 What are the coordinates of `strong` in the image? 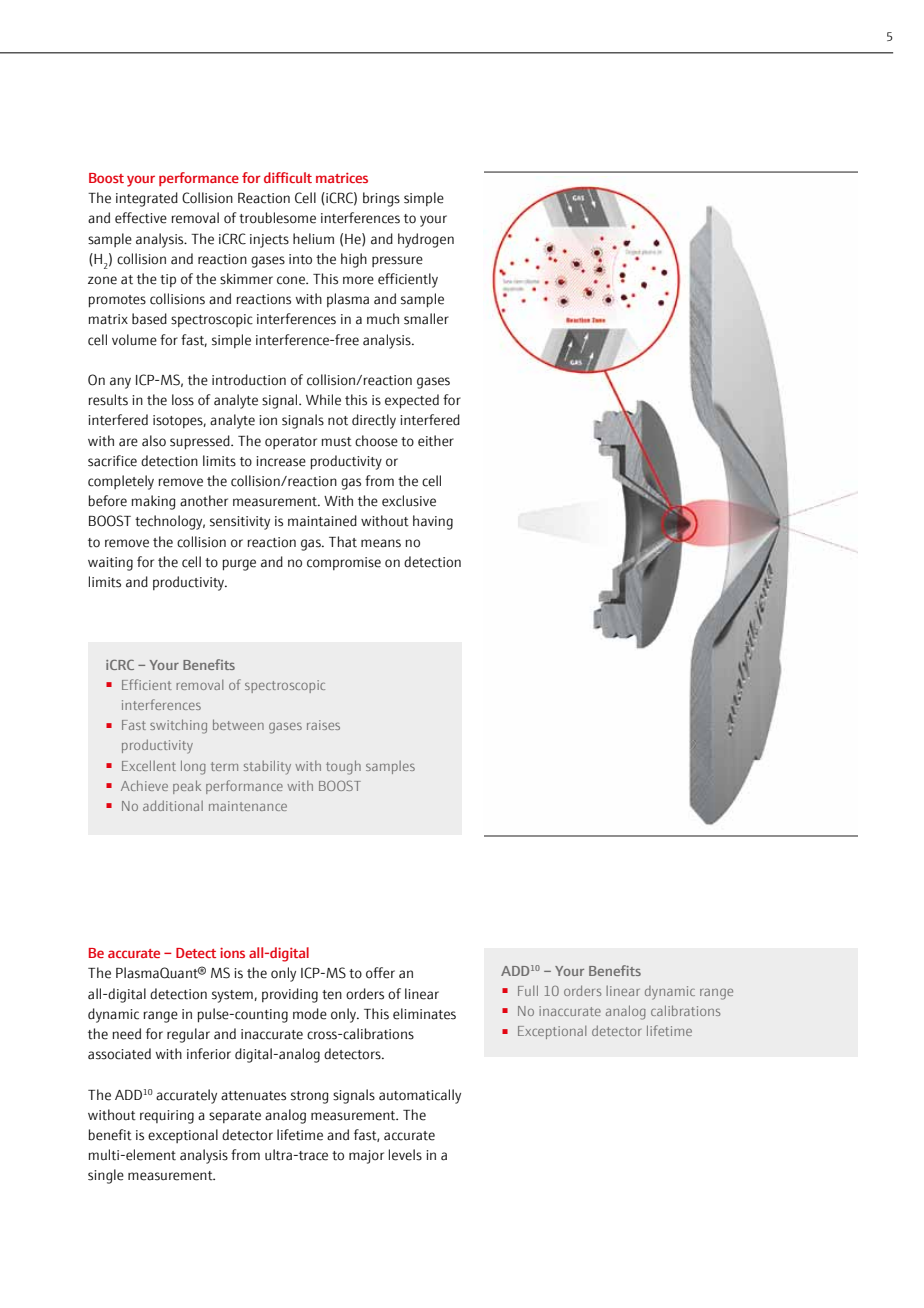 It's located at (310, 1097).
